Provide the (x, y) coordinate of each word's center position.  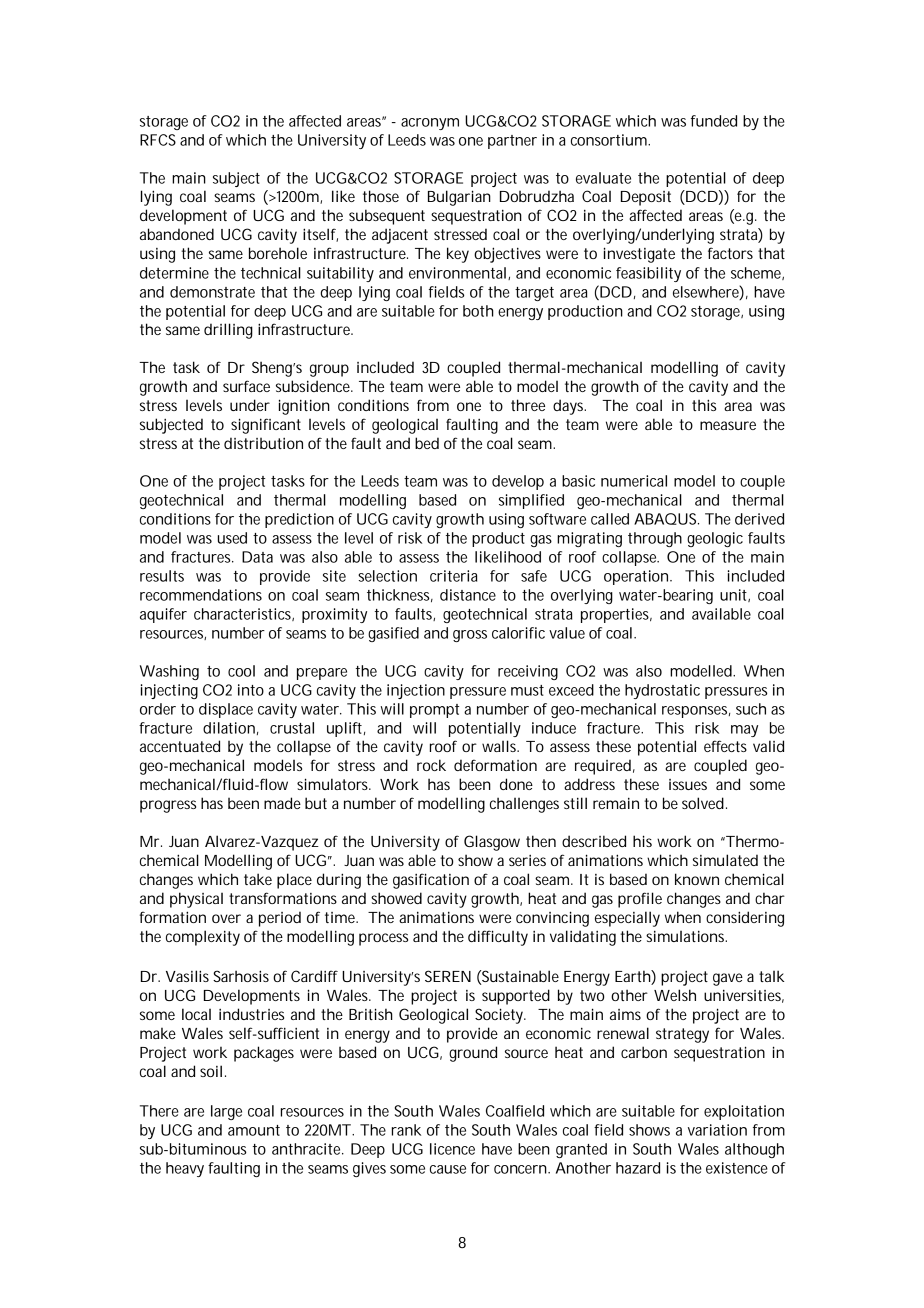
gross (470, 636)
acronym (430, 124)
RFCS (158, 140)
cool (241, 671)
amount (254, 1130)
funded (714, 121)
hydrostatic (662, 691)
